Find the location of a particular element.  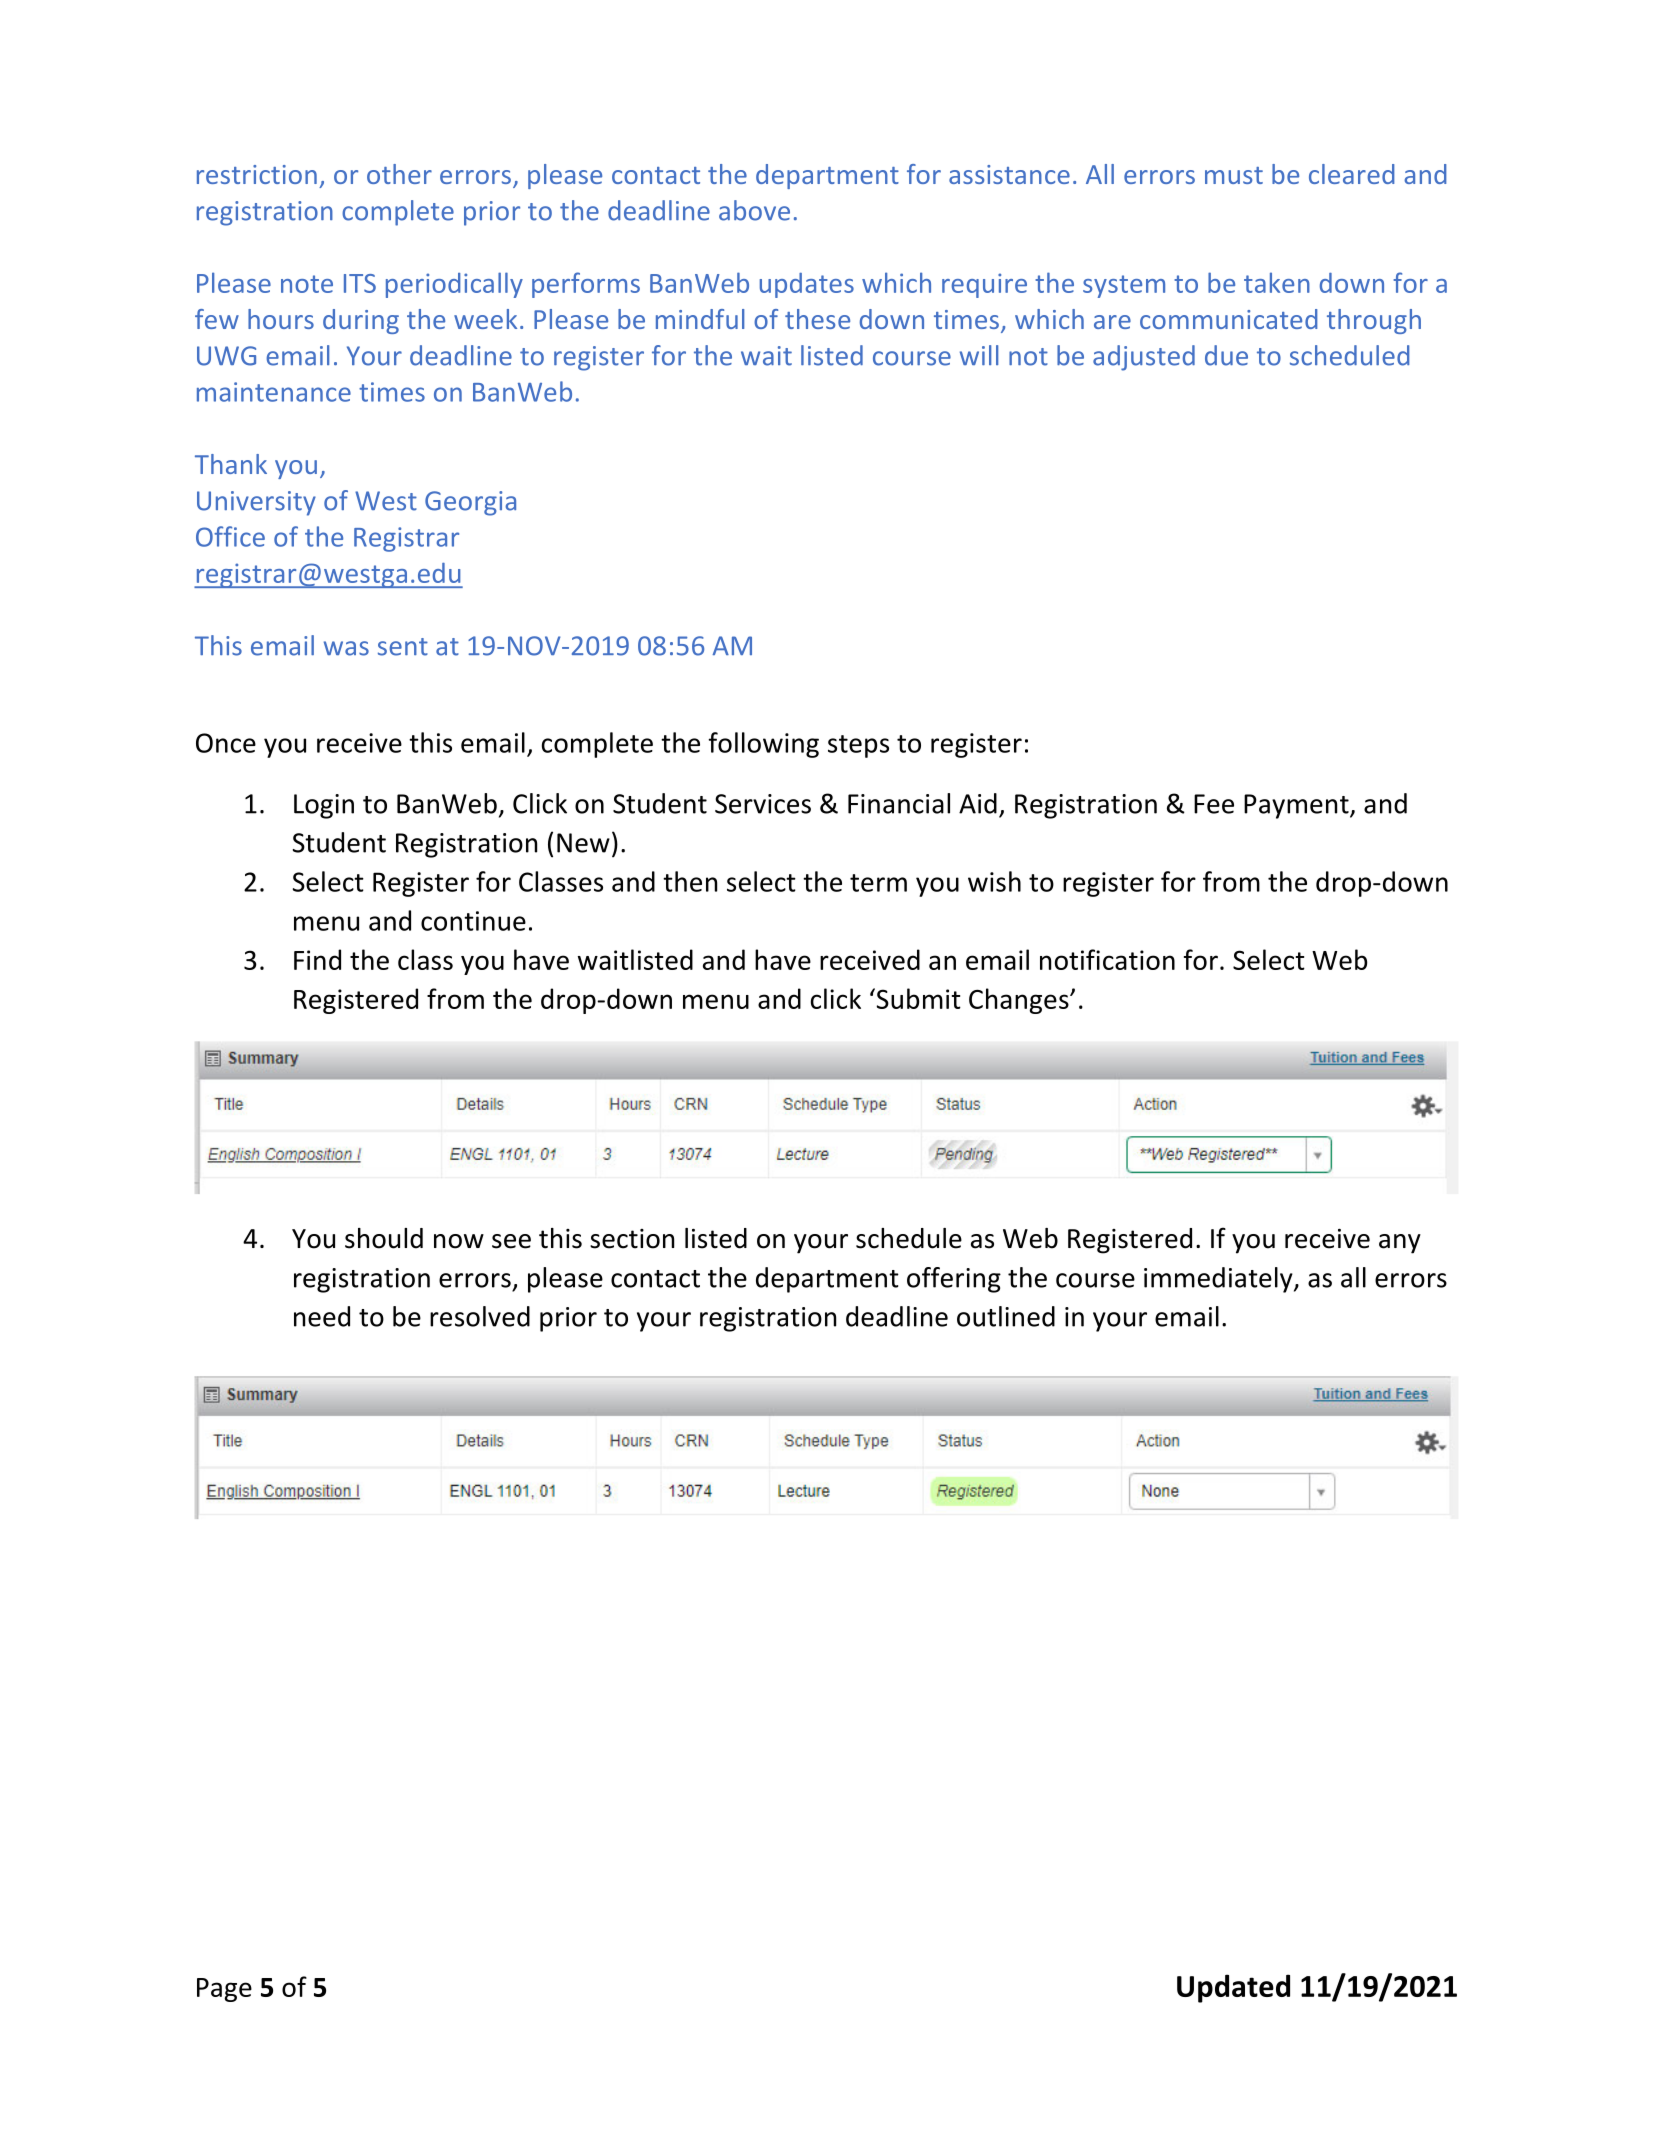

Find is located at coordinates (317, 959).
